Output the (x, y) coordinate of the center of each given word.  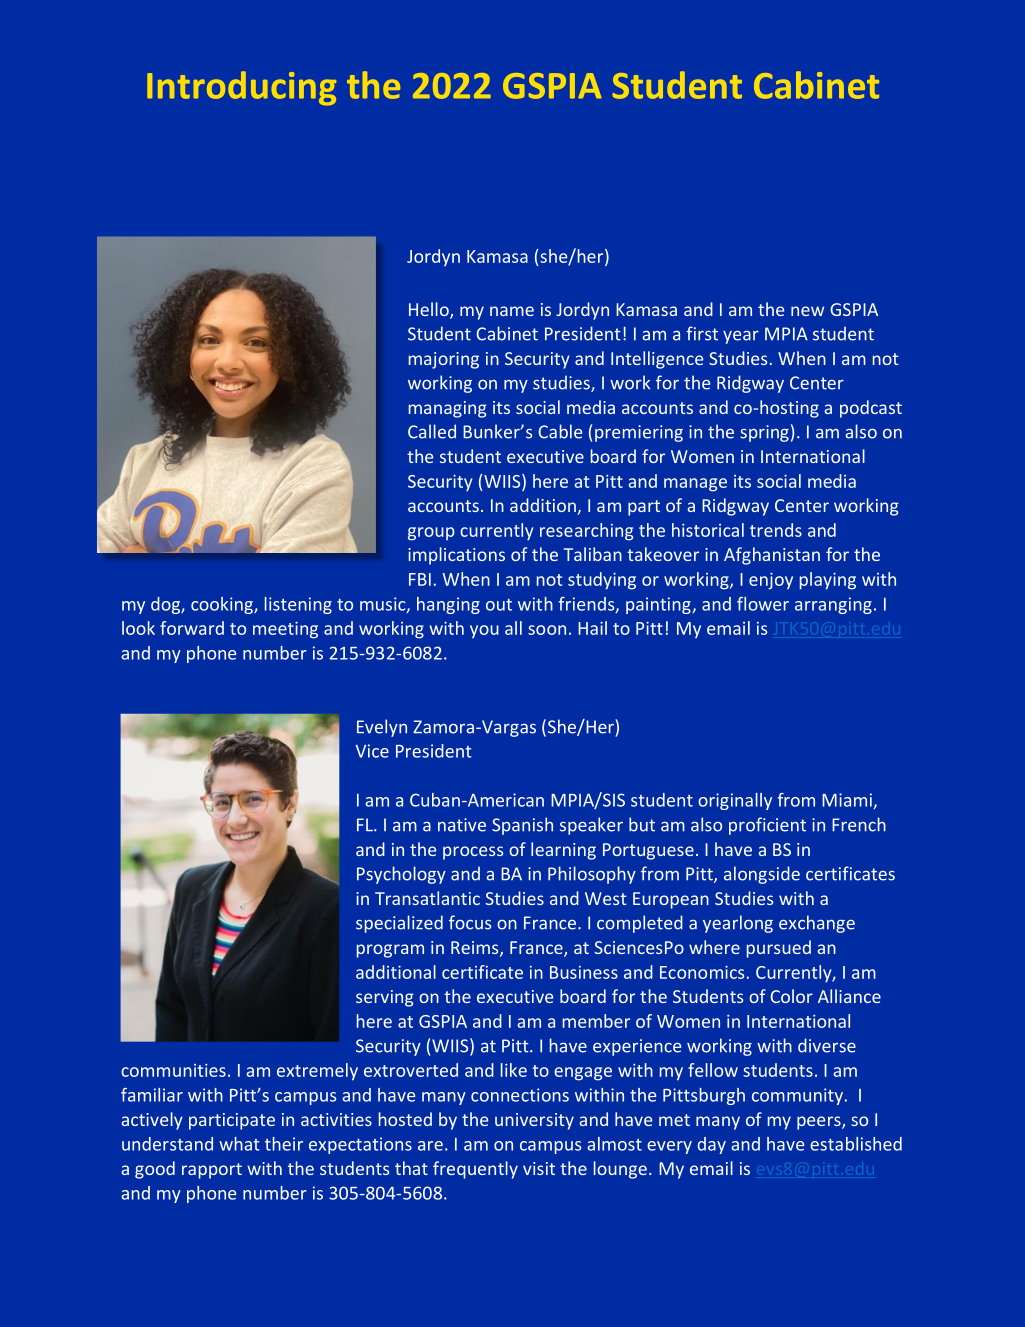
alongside (762, 875)
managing (448, 409)
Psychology (401, 875)
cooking (223, 605)
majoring (444, 360)
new (807, 311)
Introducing (241, 88)
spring (764, 433)
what (239, 1144)
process (473, 853)
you (484, 632)
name (512, 311)
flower (763, 604)
